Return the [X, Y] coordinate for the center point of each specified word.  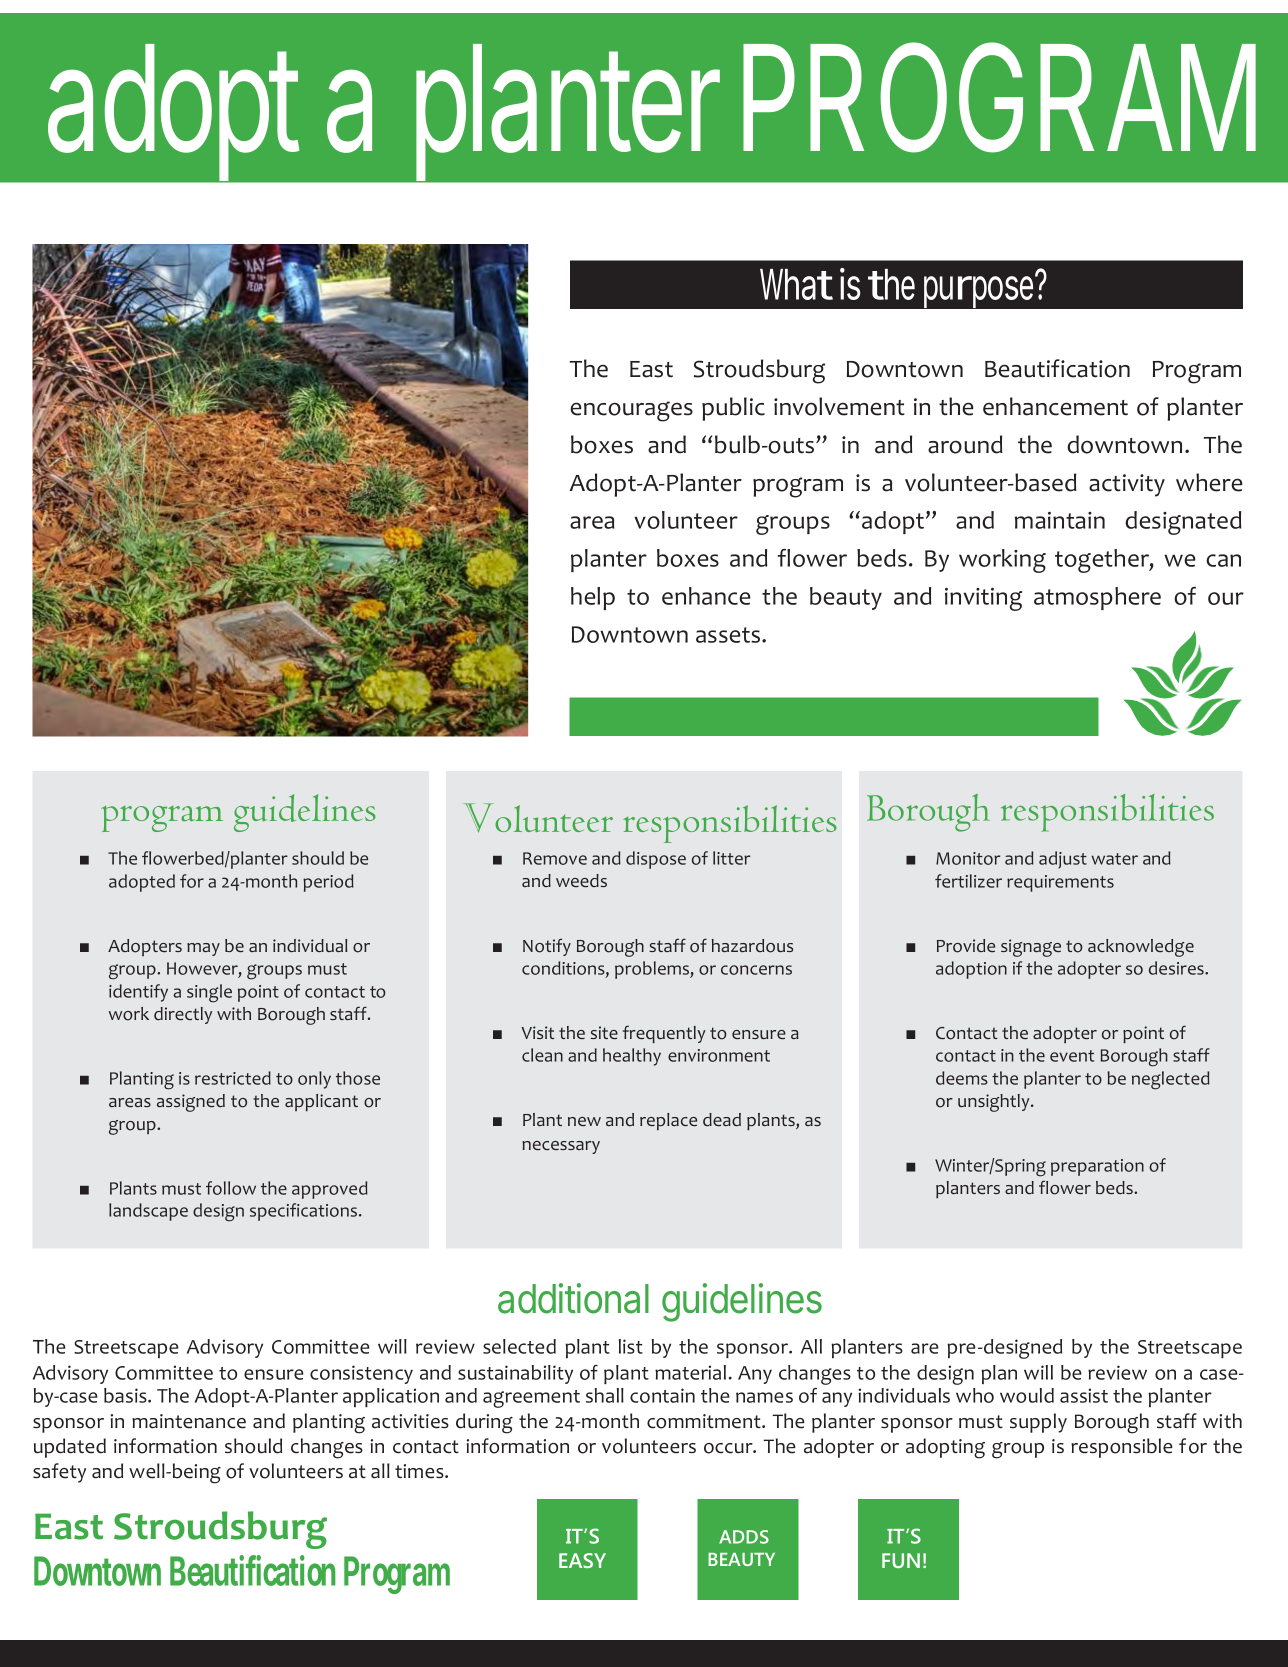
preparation [1097, 1167]
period [328, 883]
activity [1127, 485]
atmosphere [1097, 598]
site [604, 1032]
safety [59, 1473]
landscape [148, 1212]
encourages [631, 411]
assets [729, 635]
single [209, 993]
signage [1031, 948]
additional [573, 1298]
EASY [582, 1560]
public [733, 409]
